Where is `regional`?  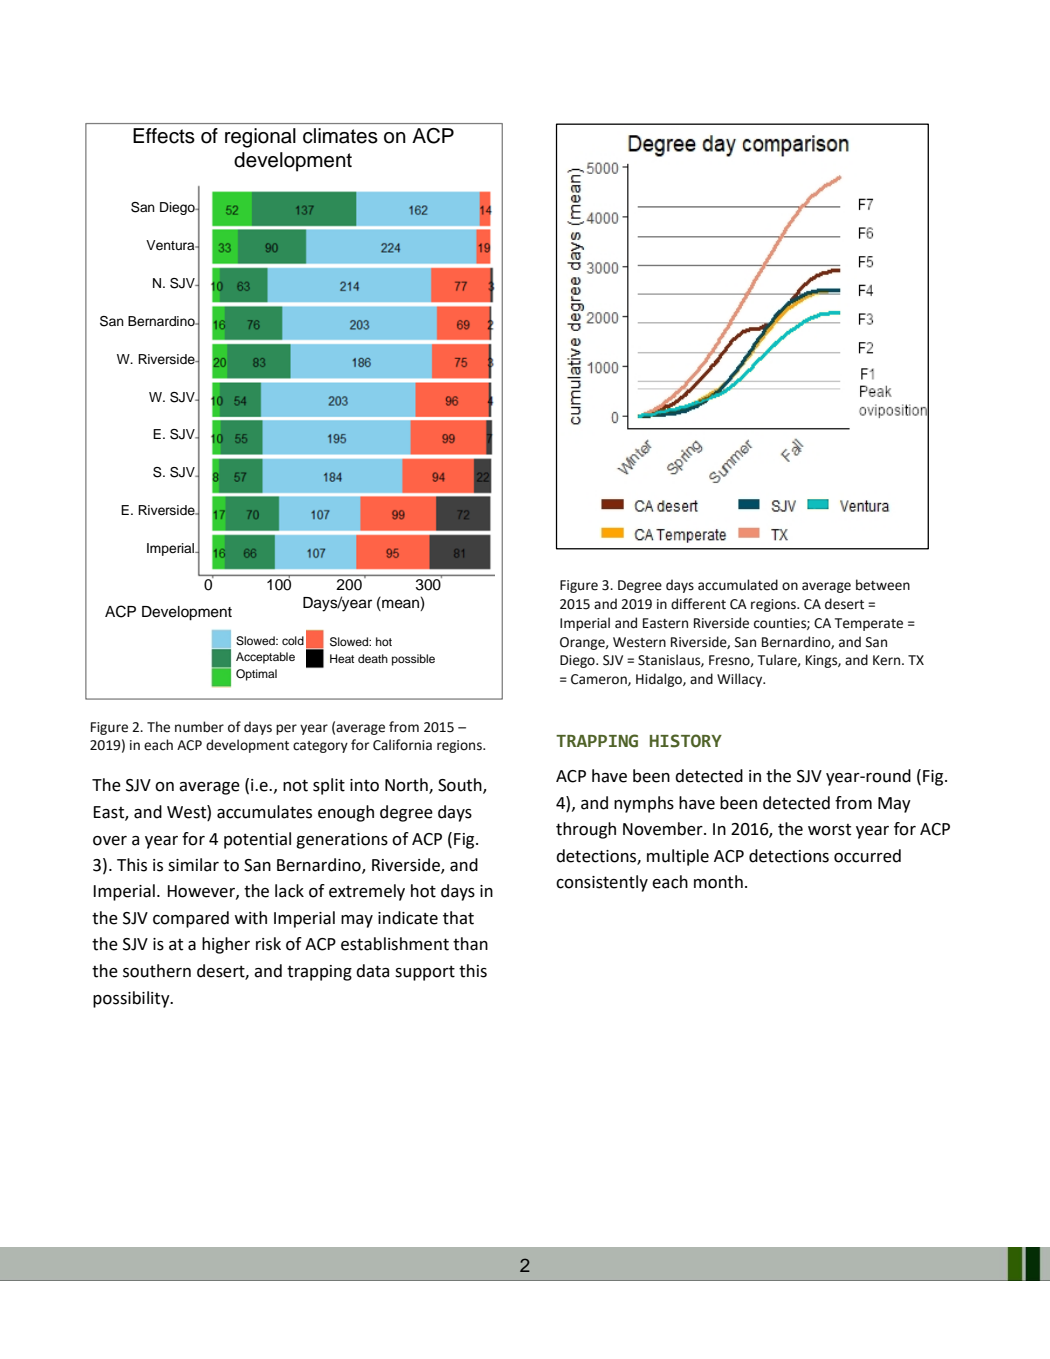
regional is located at coordinates (260, 138).
